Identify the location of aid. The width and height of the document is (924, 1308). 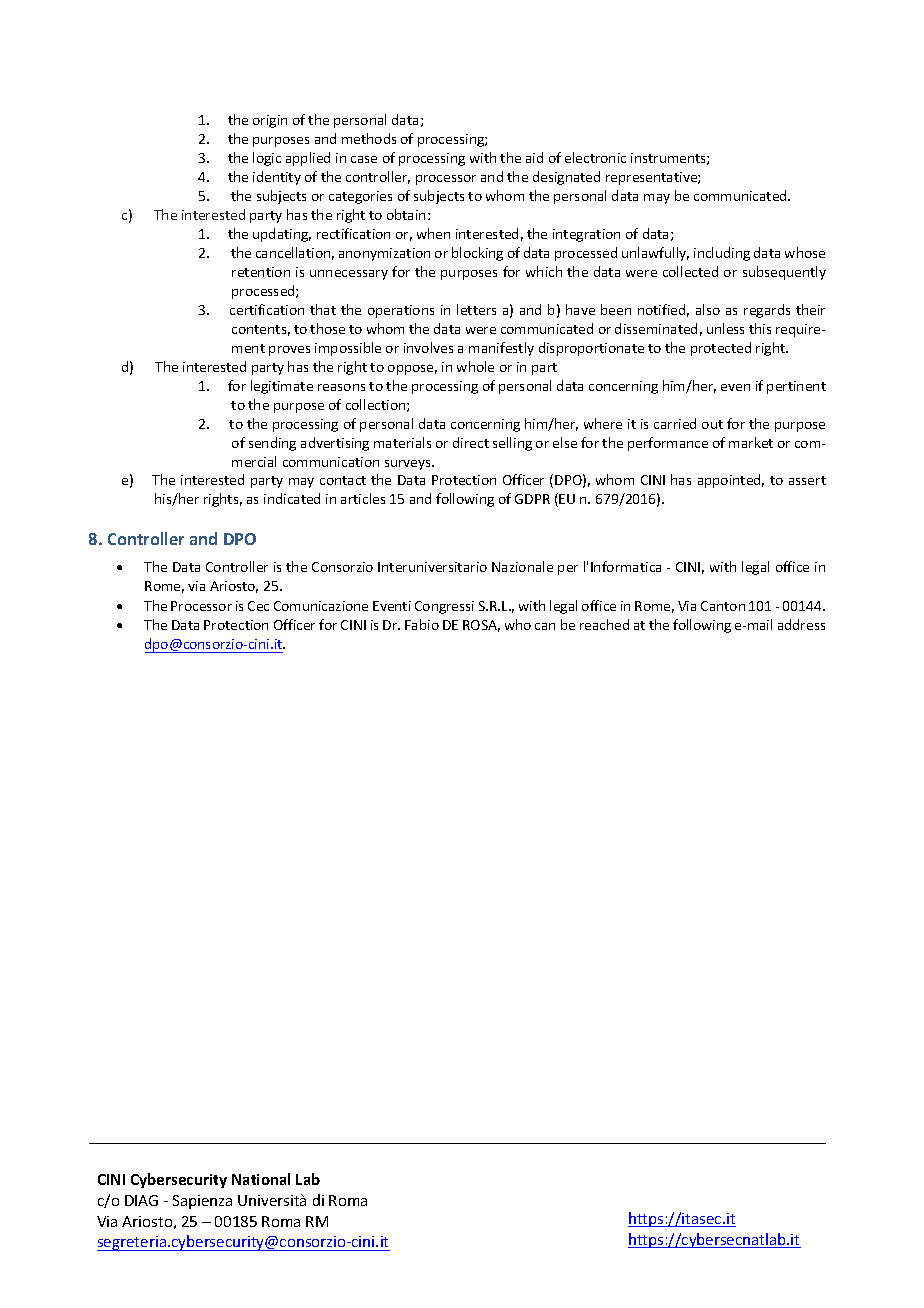
(534, 157).
